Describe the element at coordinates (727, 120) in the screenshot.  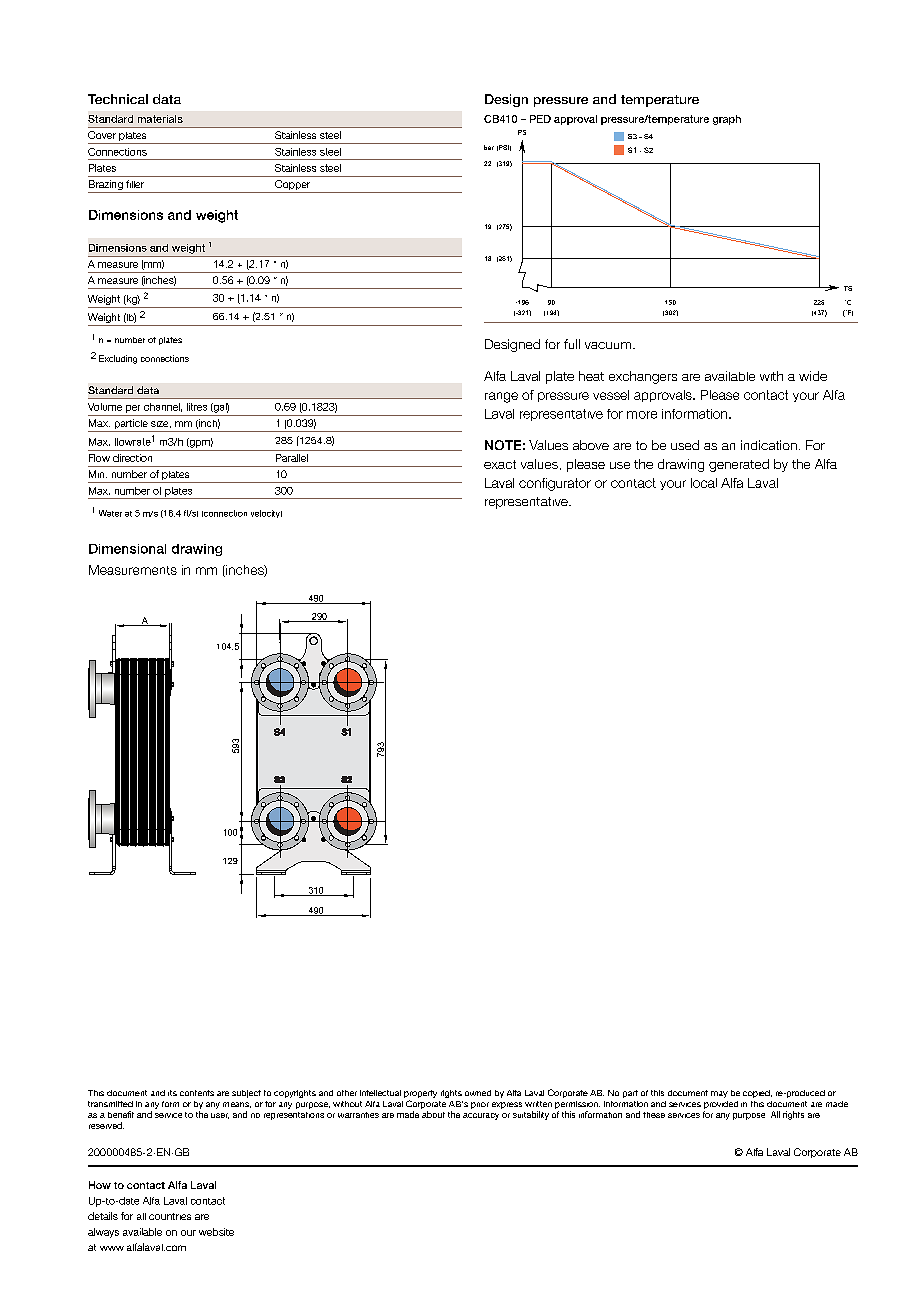
I see `graph` at that location.
